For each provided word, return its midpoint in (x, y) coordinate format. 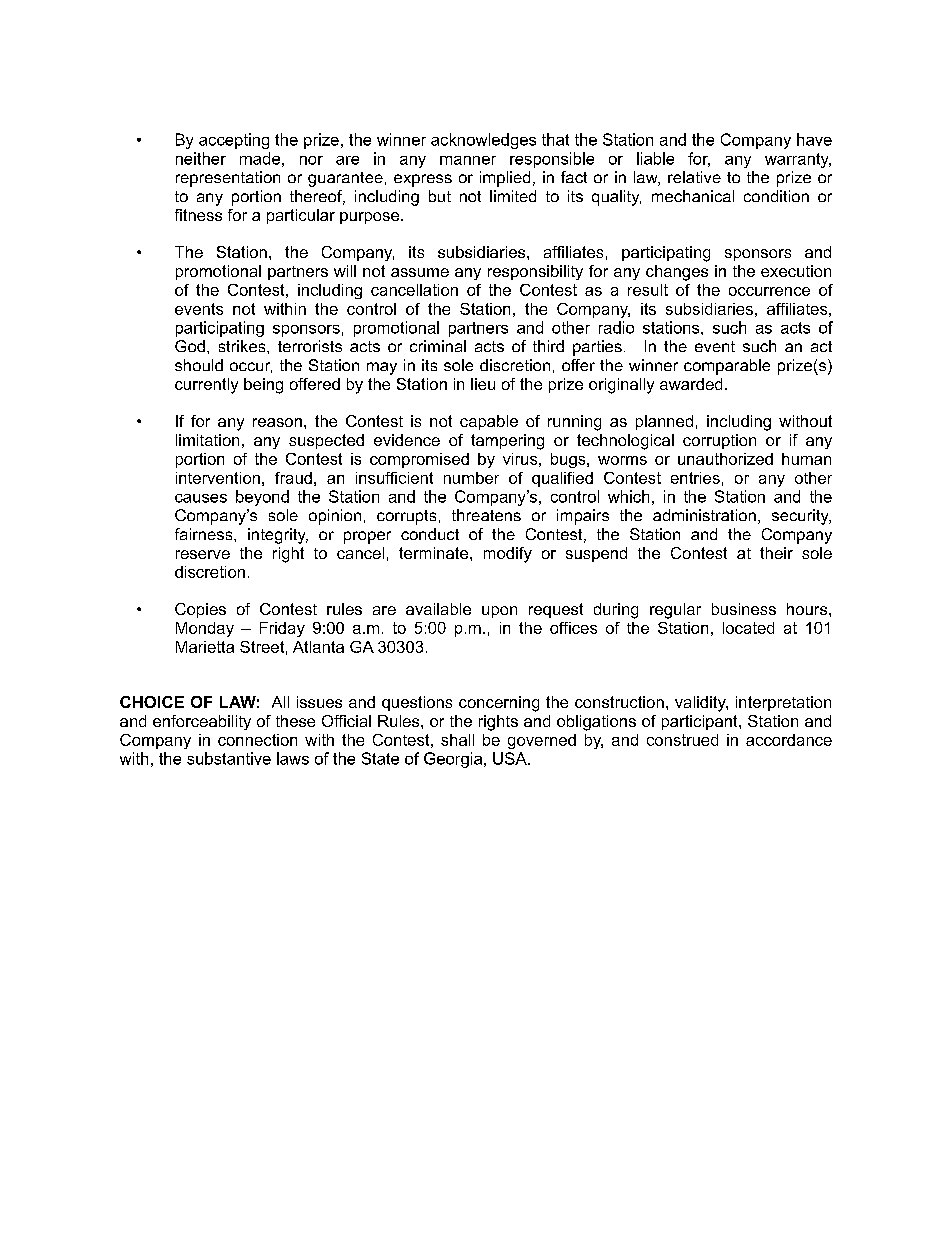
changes (677, 273)
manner (468, 160)
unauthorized (725, 459)
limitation (207, 440)
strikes (243, 346)
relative (694, 177)
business (744, 609)
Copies (200, 610)
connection (257, 740)
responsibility (535, 272)
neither (201, 158)
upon (499, 612)
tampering (507, 442)
